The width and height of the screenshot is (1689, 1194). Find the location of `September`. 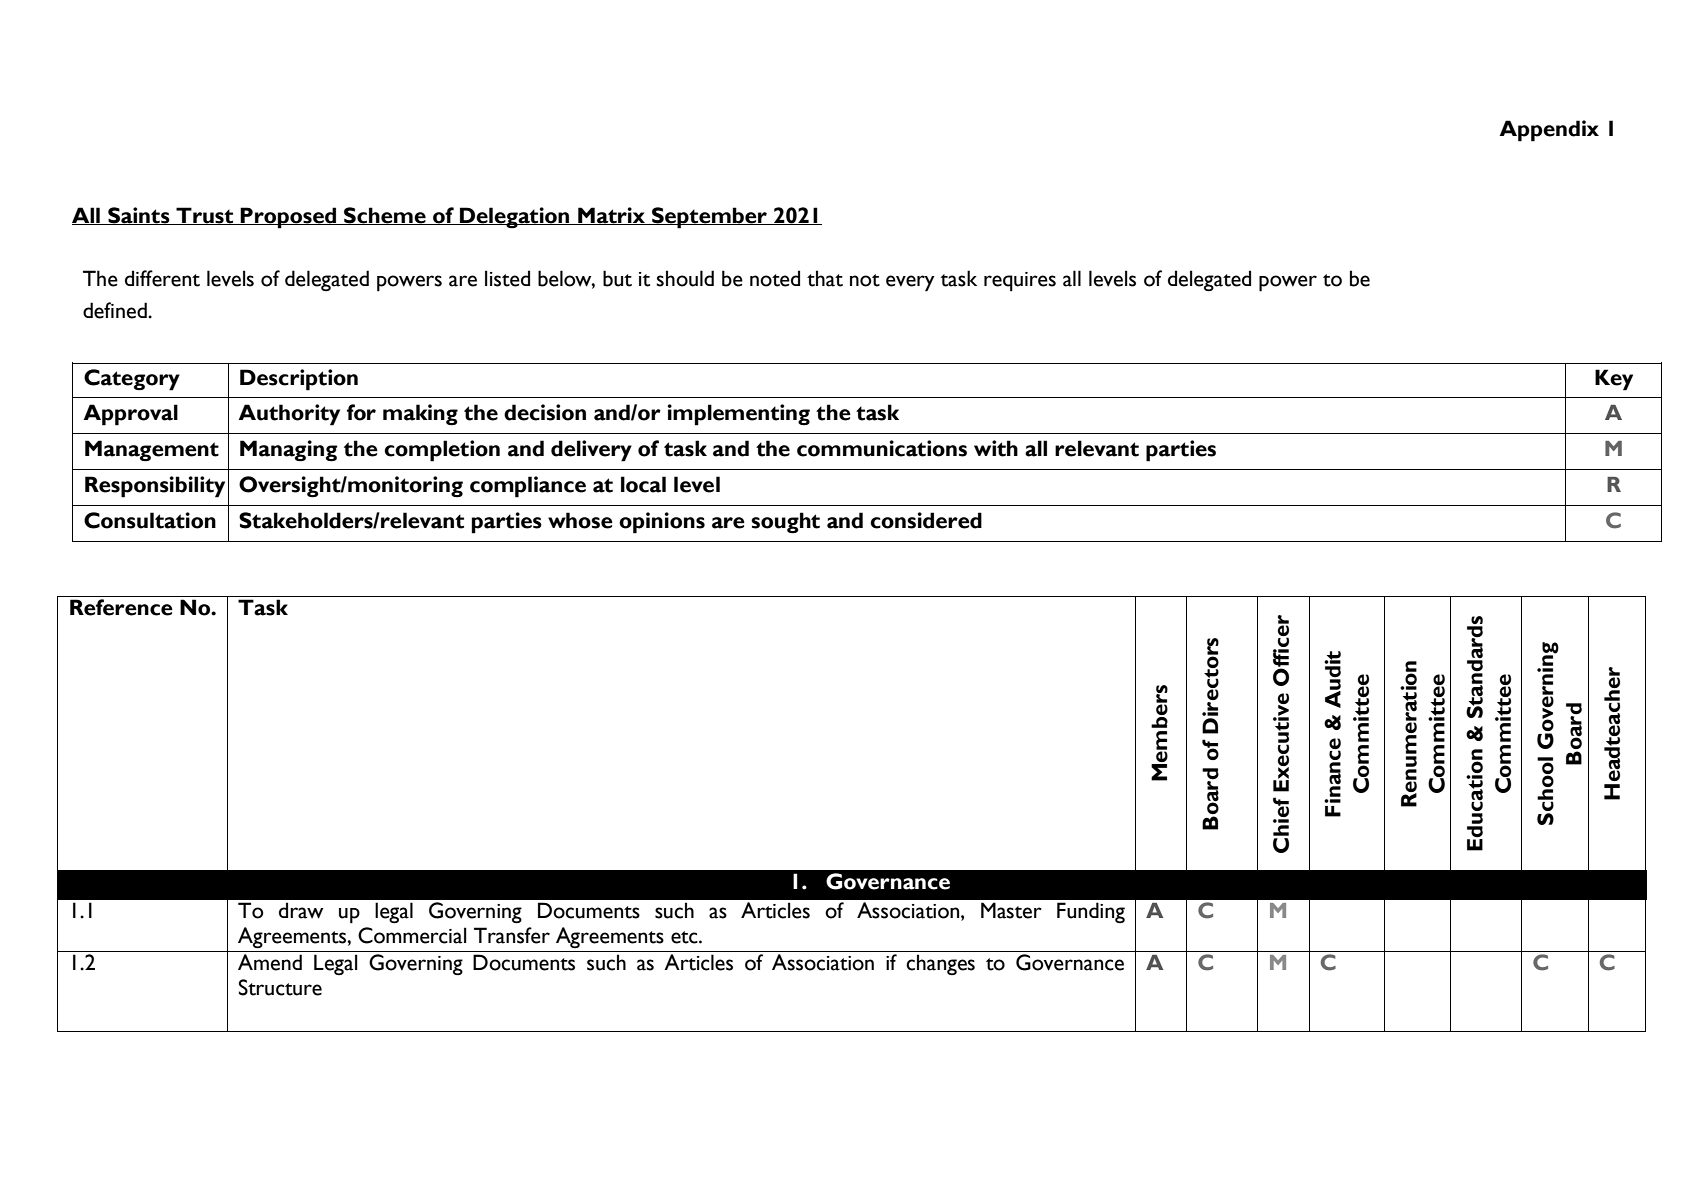

September is located at coordinates (709, 218).
